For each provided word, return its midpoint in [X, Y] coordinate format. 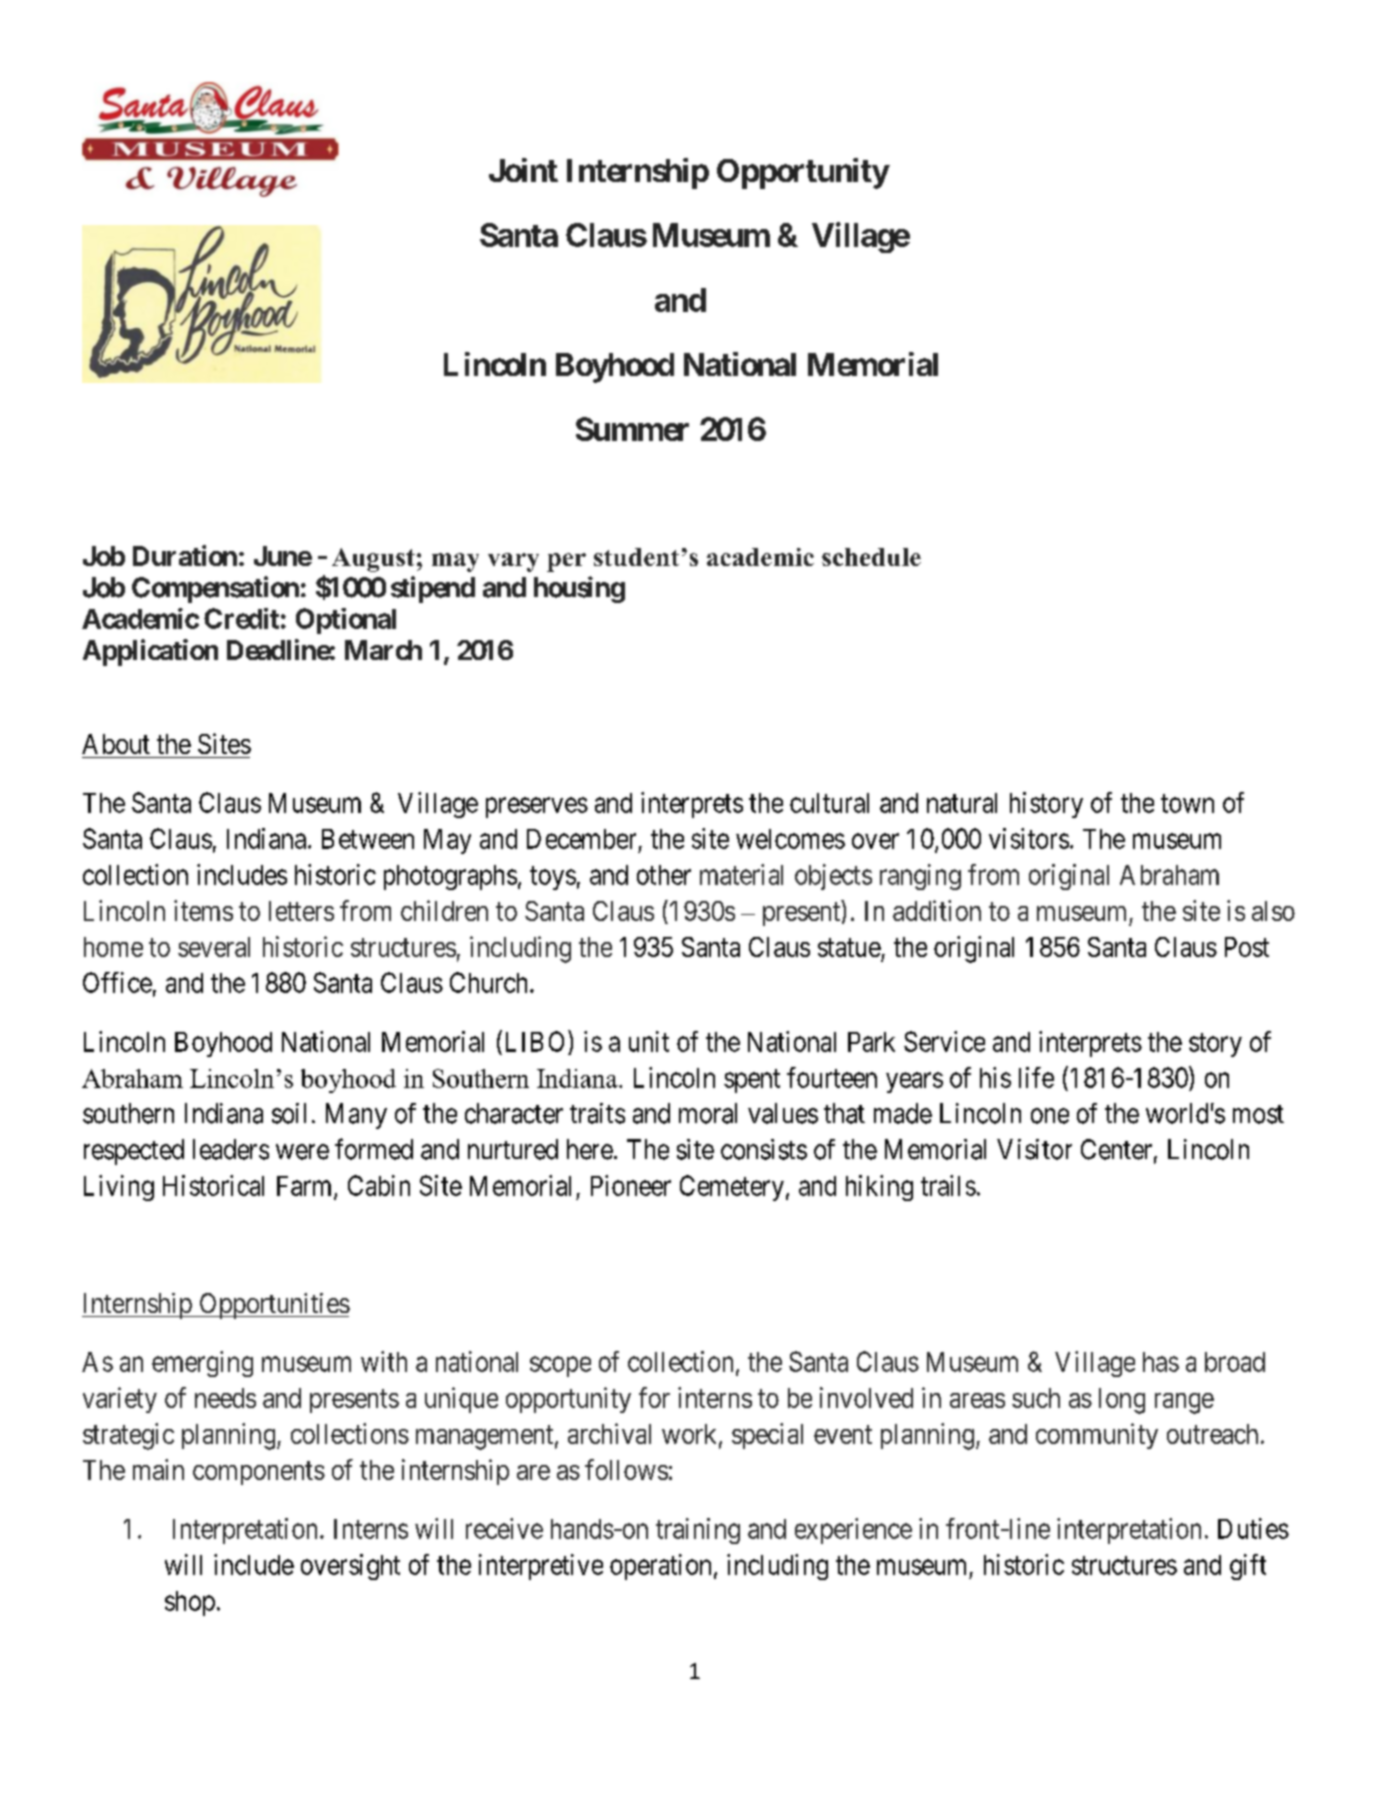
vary [513, 562]
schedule [871, 557]
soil [289, 1113]
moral [708, 1113]
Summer [632, 429]
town [1187, 803]
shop [190, 1603]
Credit [241, 618]
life [1036, 1077]
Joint [523, 170]
